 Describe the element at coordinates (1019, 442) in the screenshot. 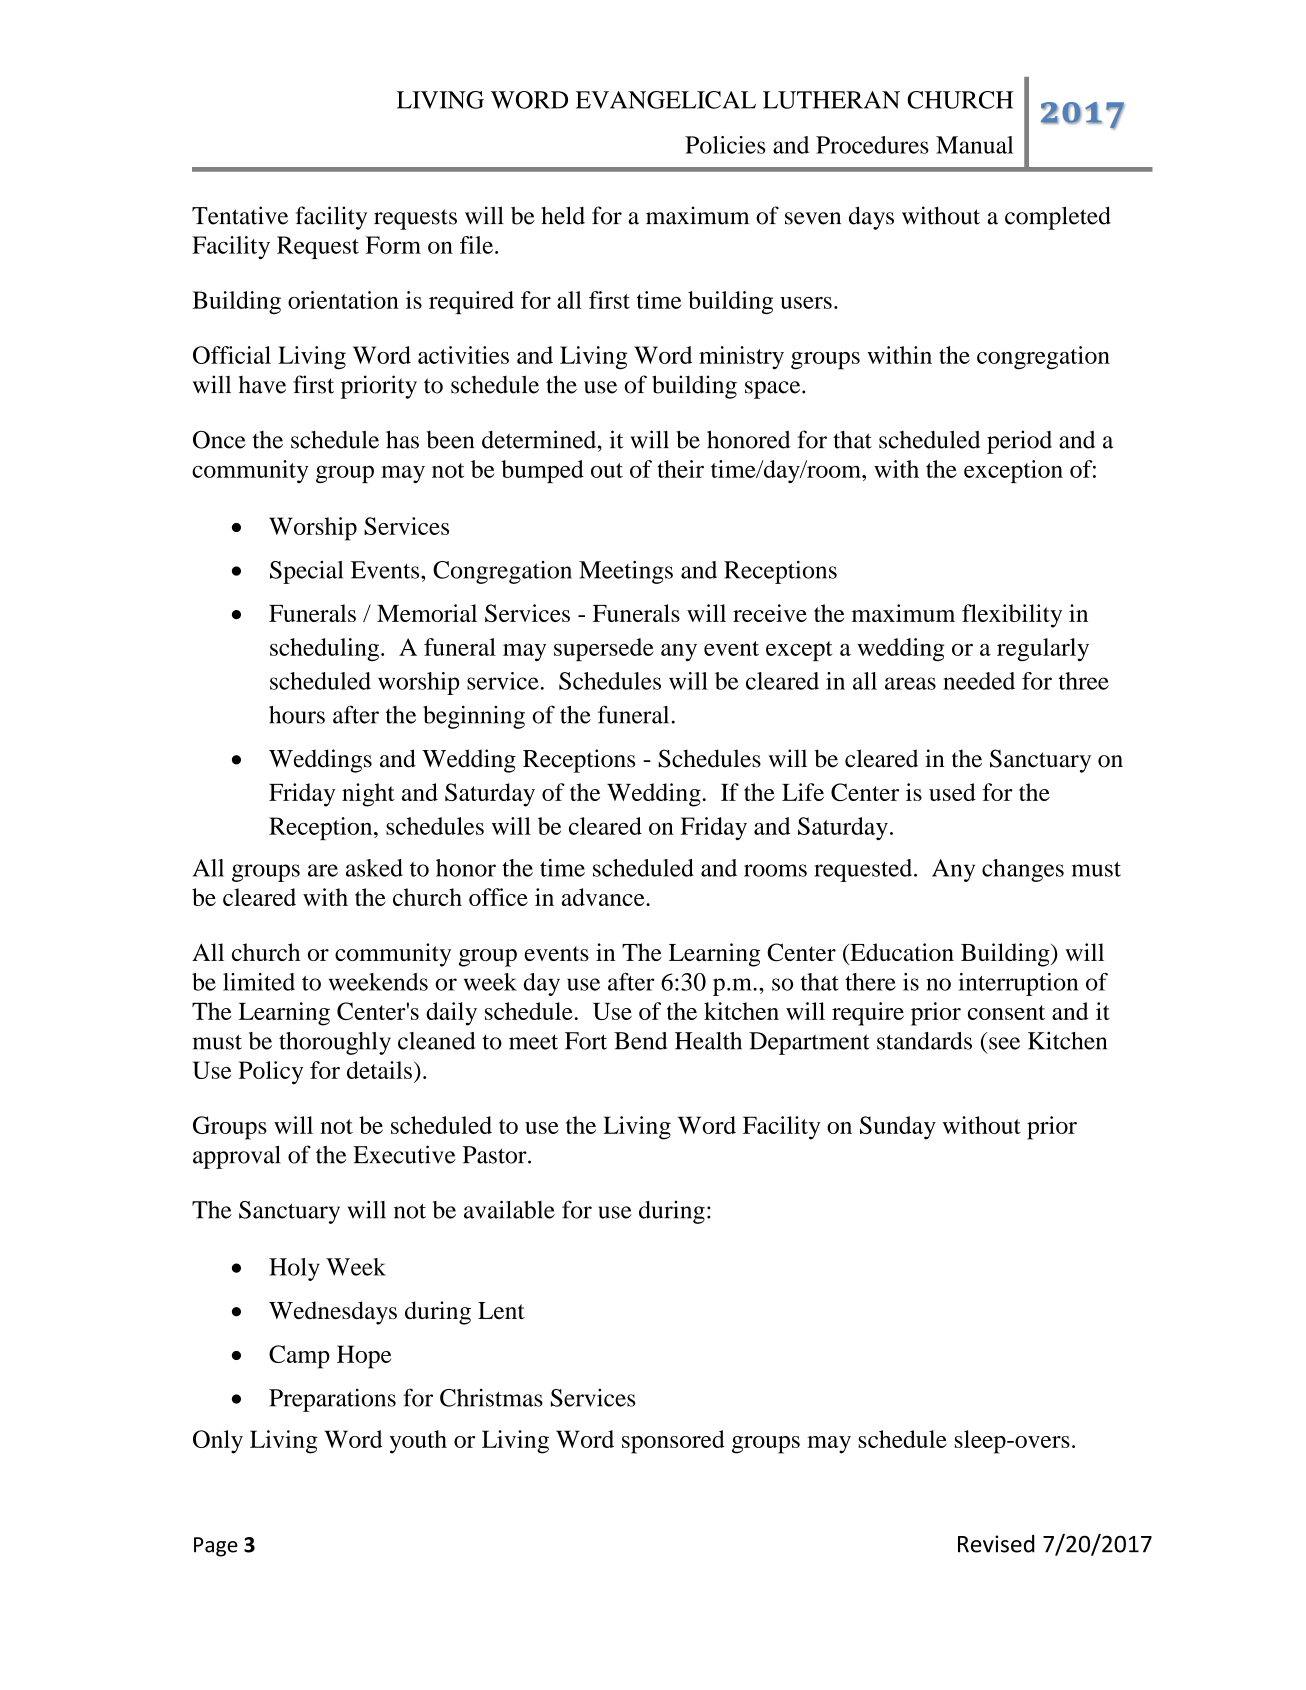

I see `period` at that location.
